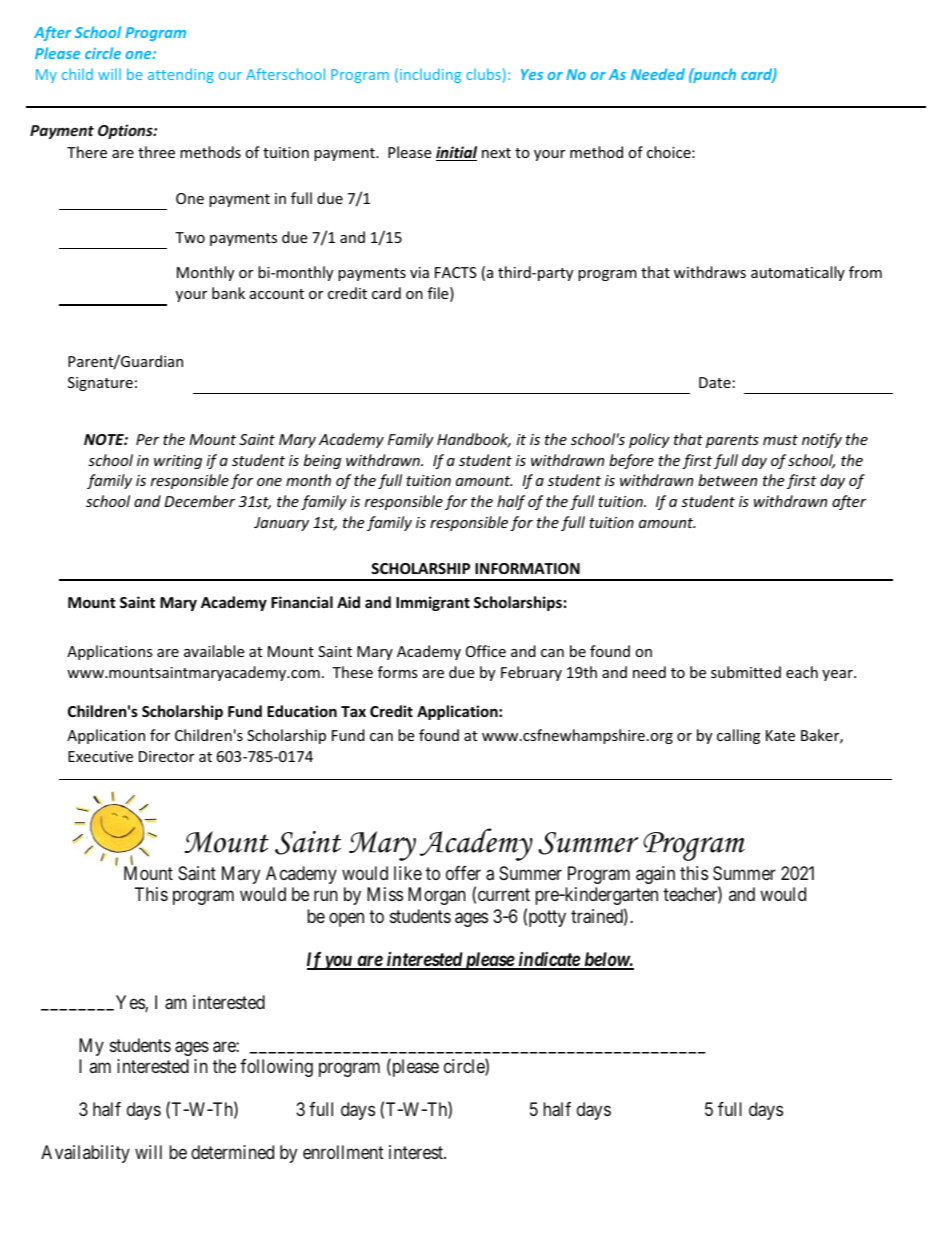  Describe the element at coordinates (214, 651) in the screenshot. I see `available` at that location.
